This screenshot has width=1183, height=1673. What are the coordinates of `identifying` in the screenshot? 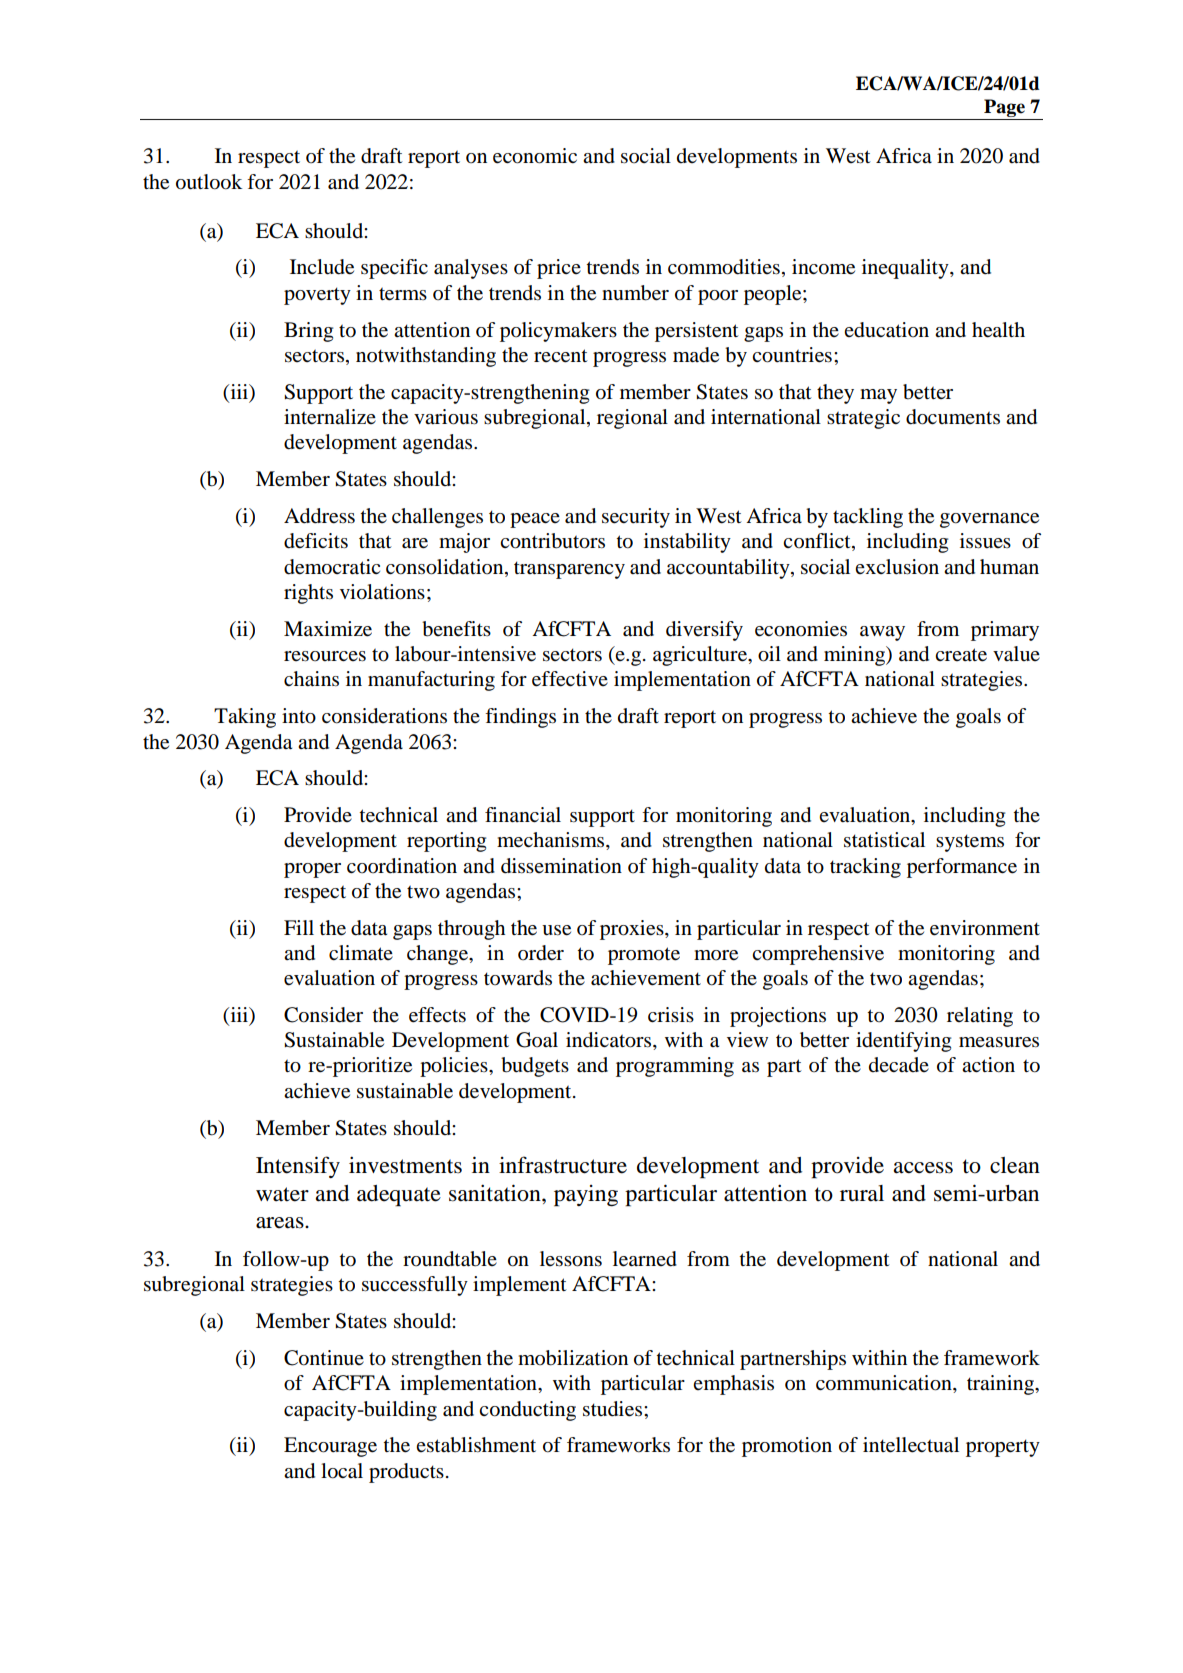 It's located at (903, 1042).
